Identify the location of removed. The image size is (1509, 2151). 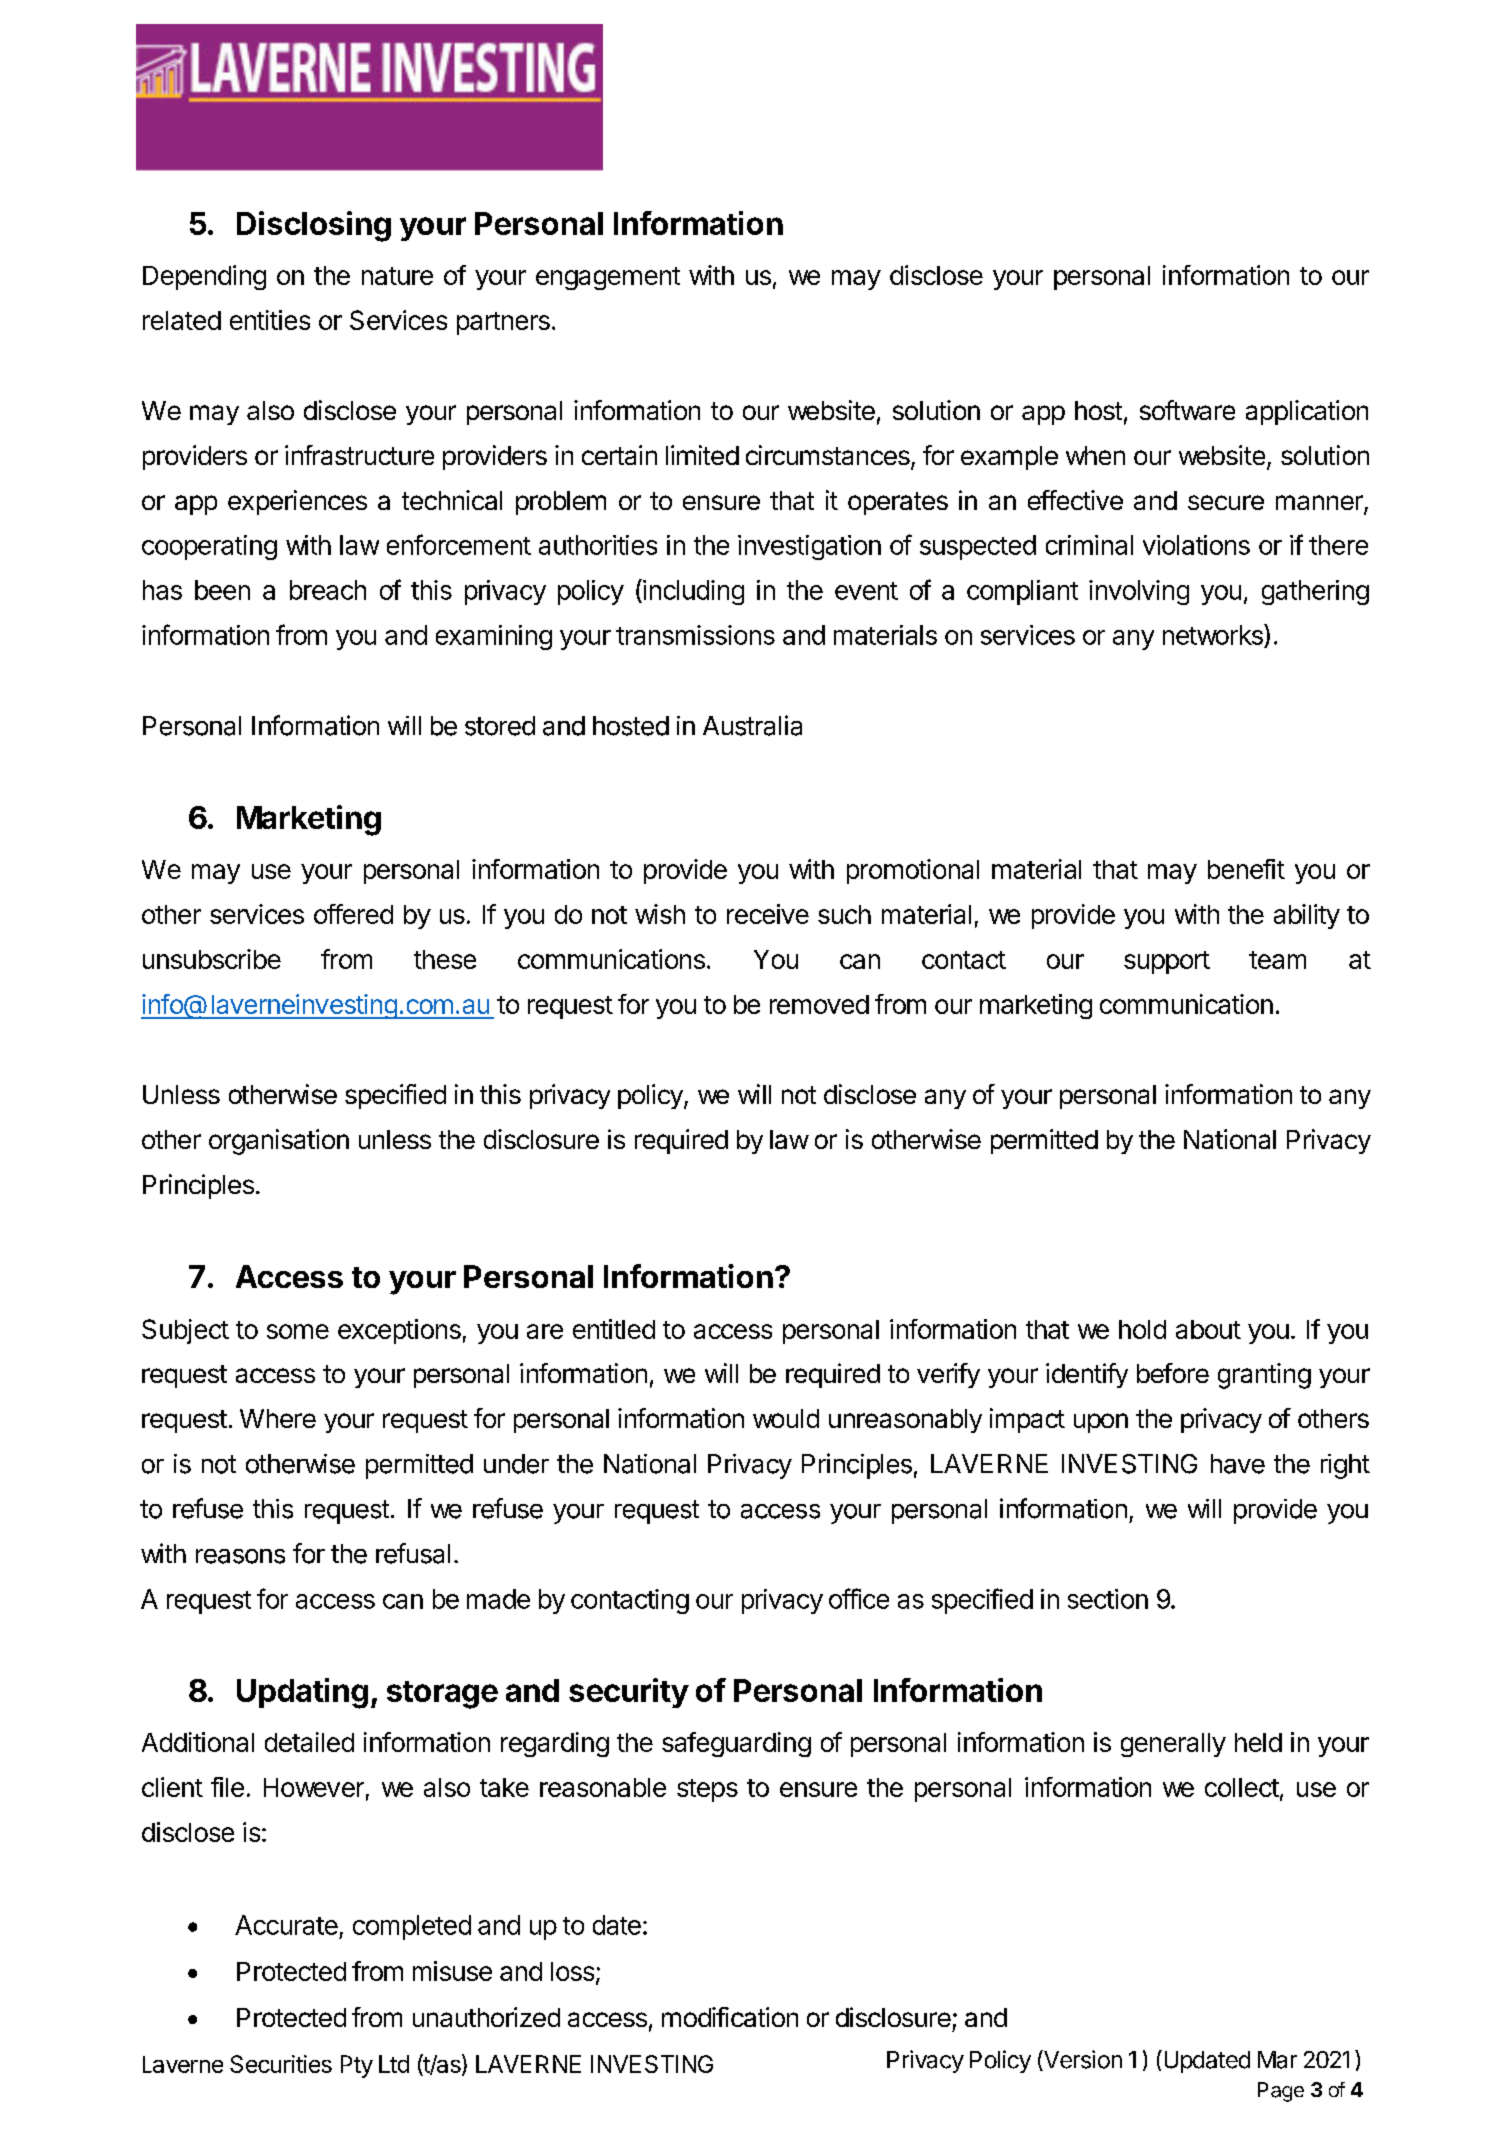
(819, 1004).
